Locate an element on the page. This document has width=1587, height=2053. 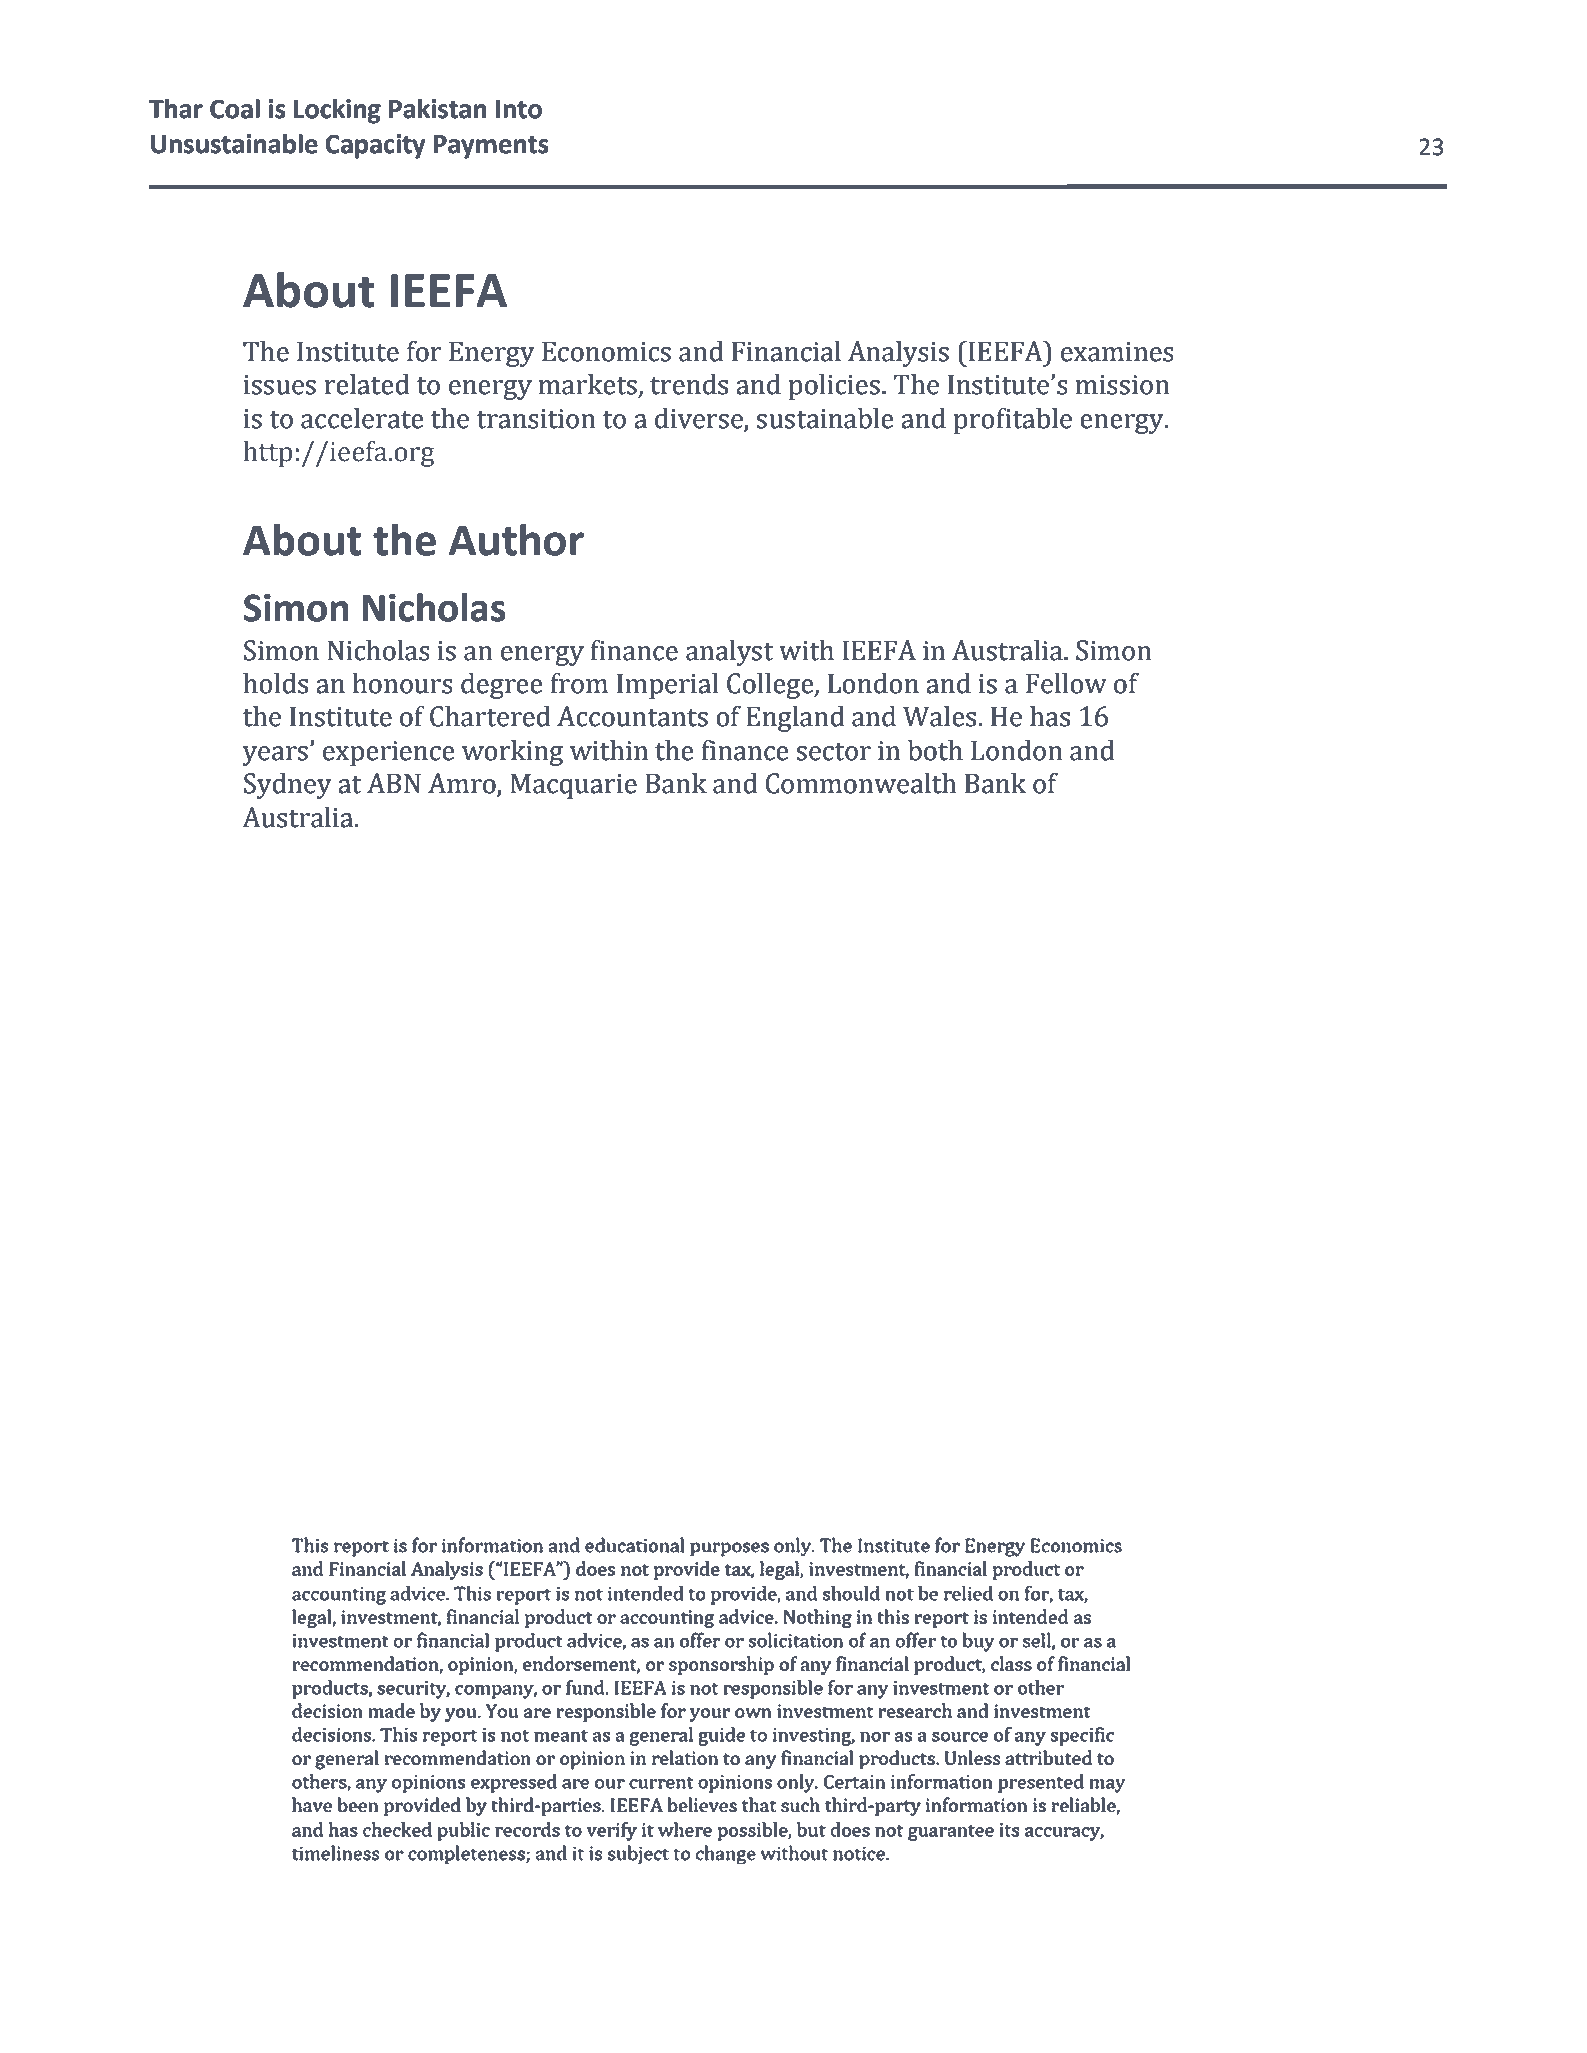
Into is located at coordinates (519, 109).
